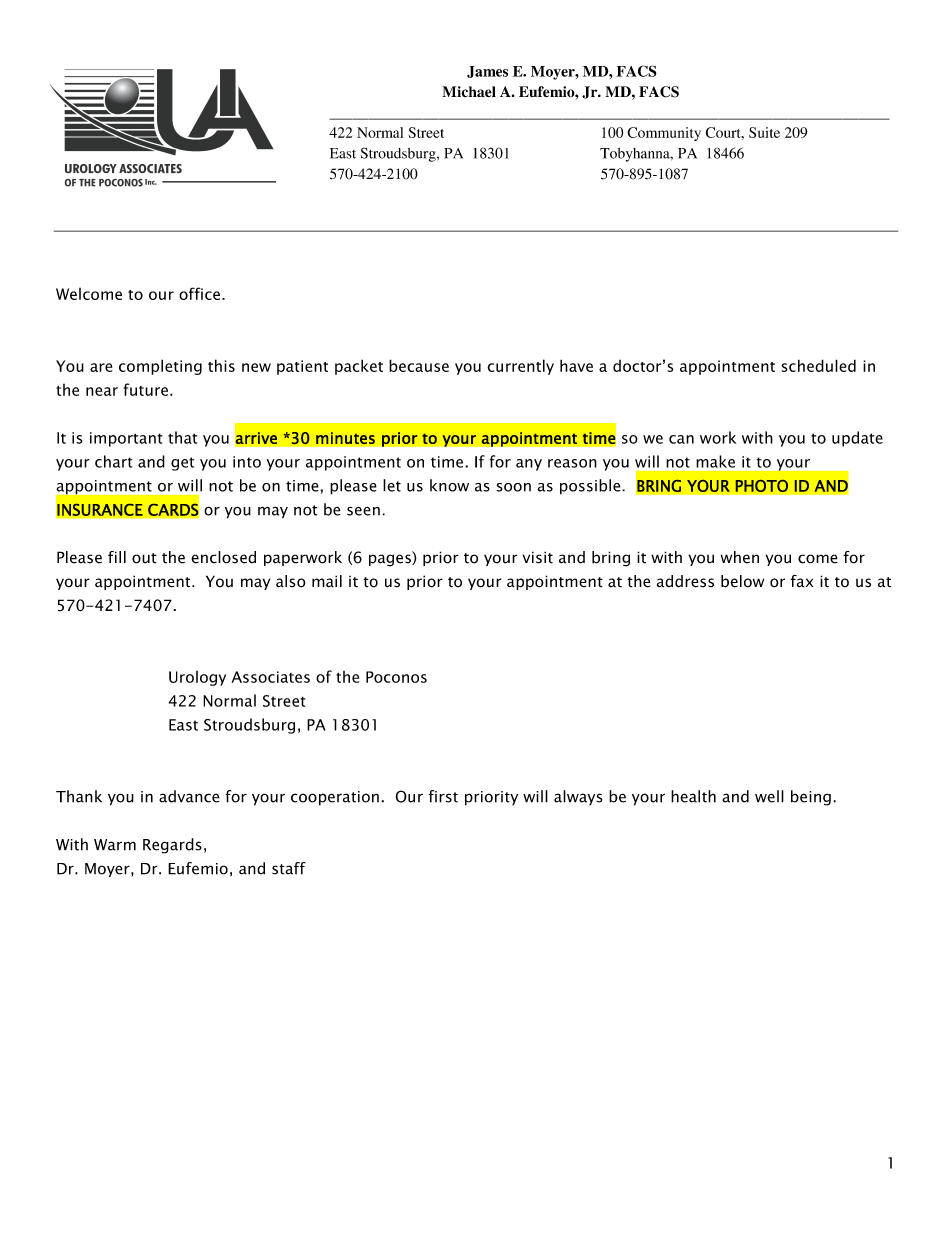 The height and width of the image is (1233, 952). What do you see at coordinates (160, 367) in the image?
I see `completing` at bounding box center [160, 367].
